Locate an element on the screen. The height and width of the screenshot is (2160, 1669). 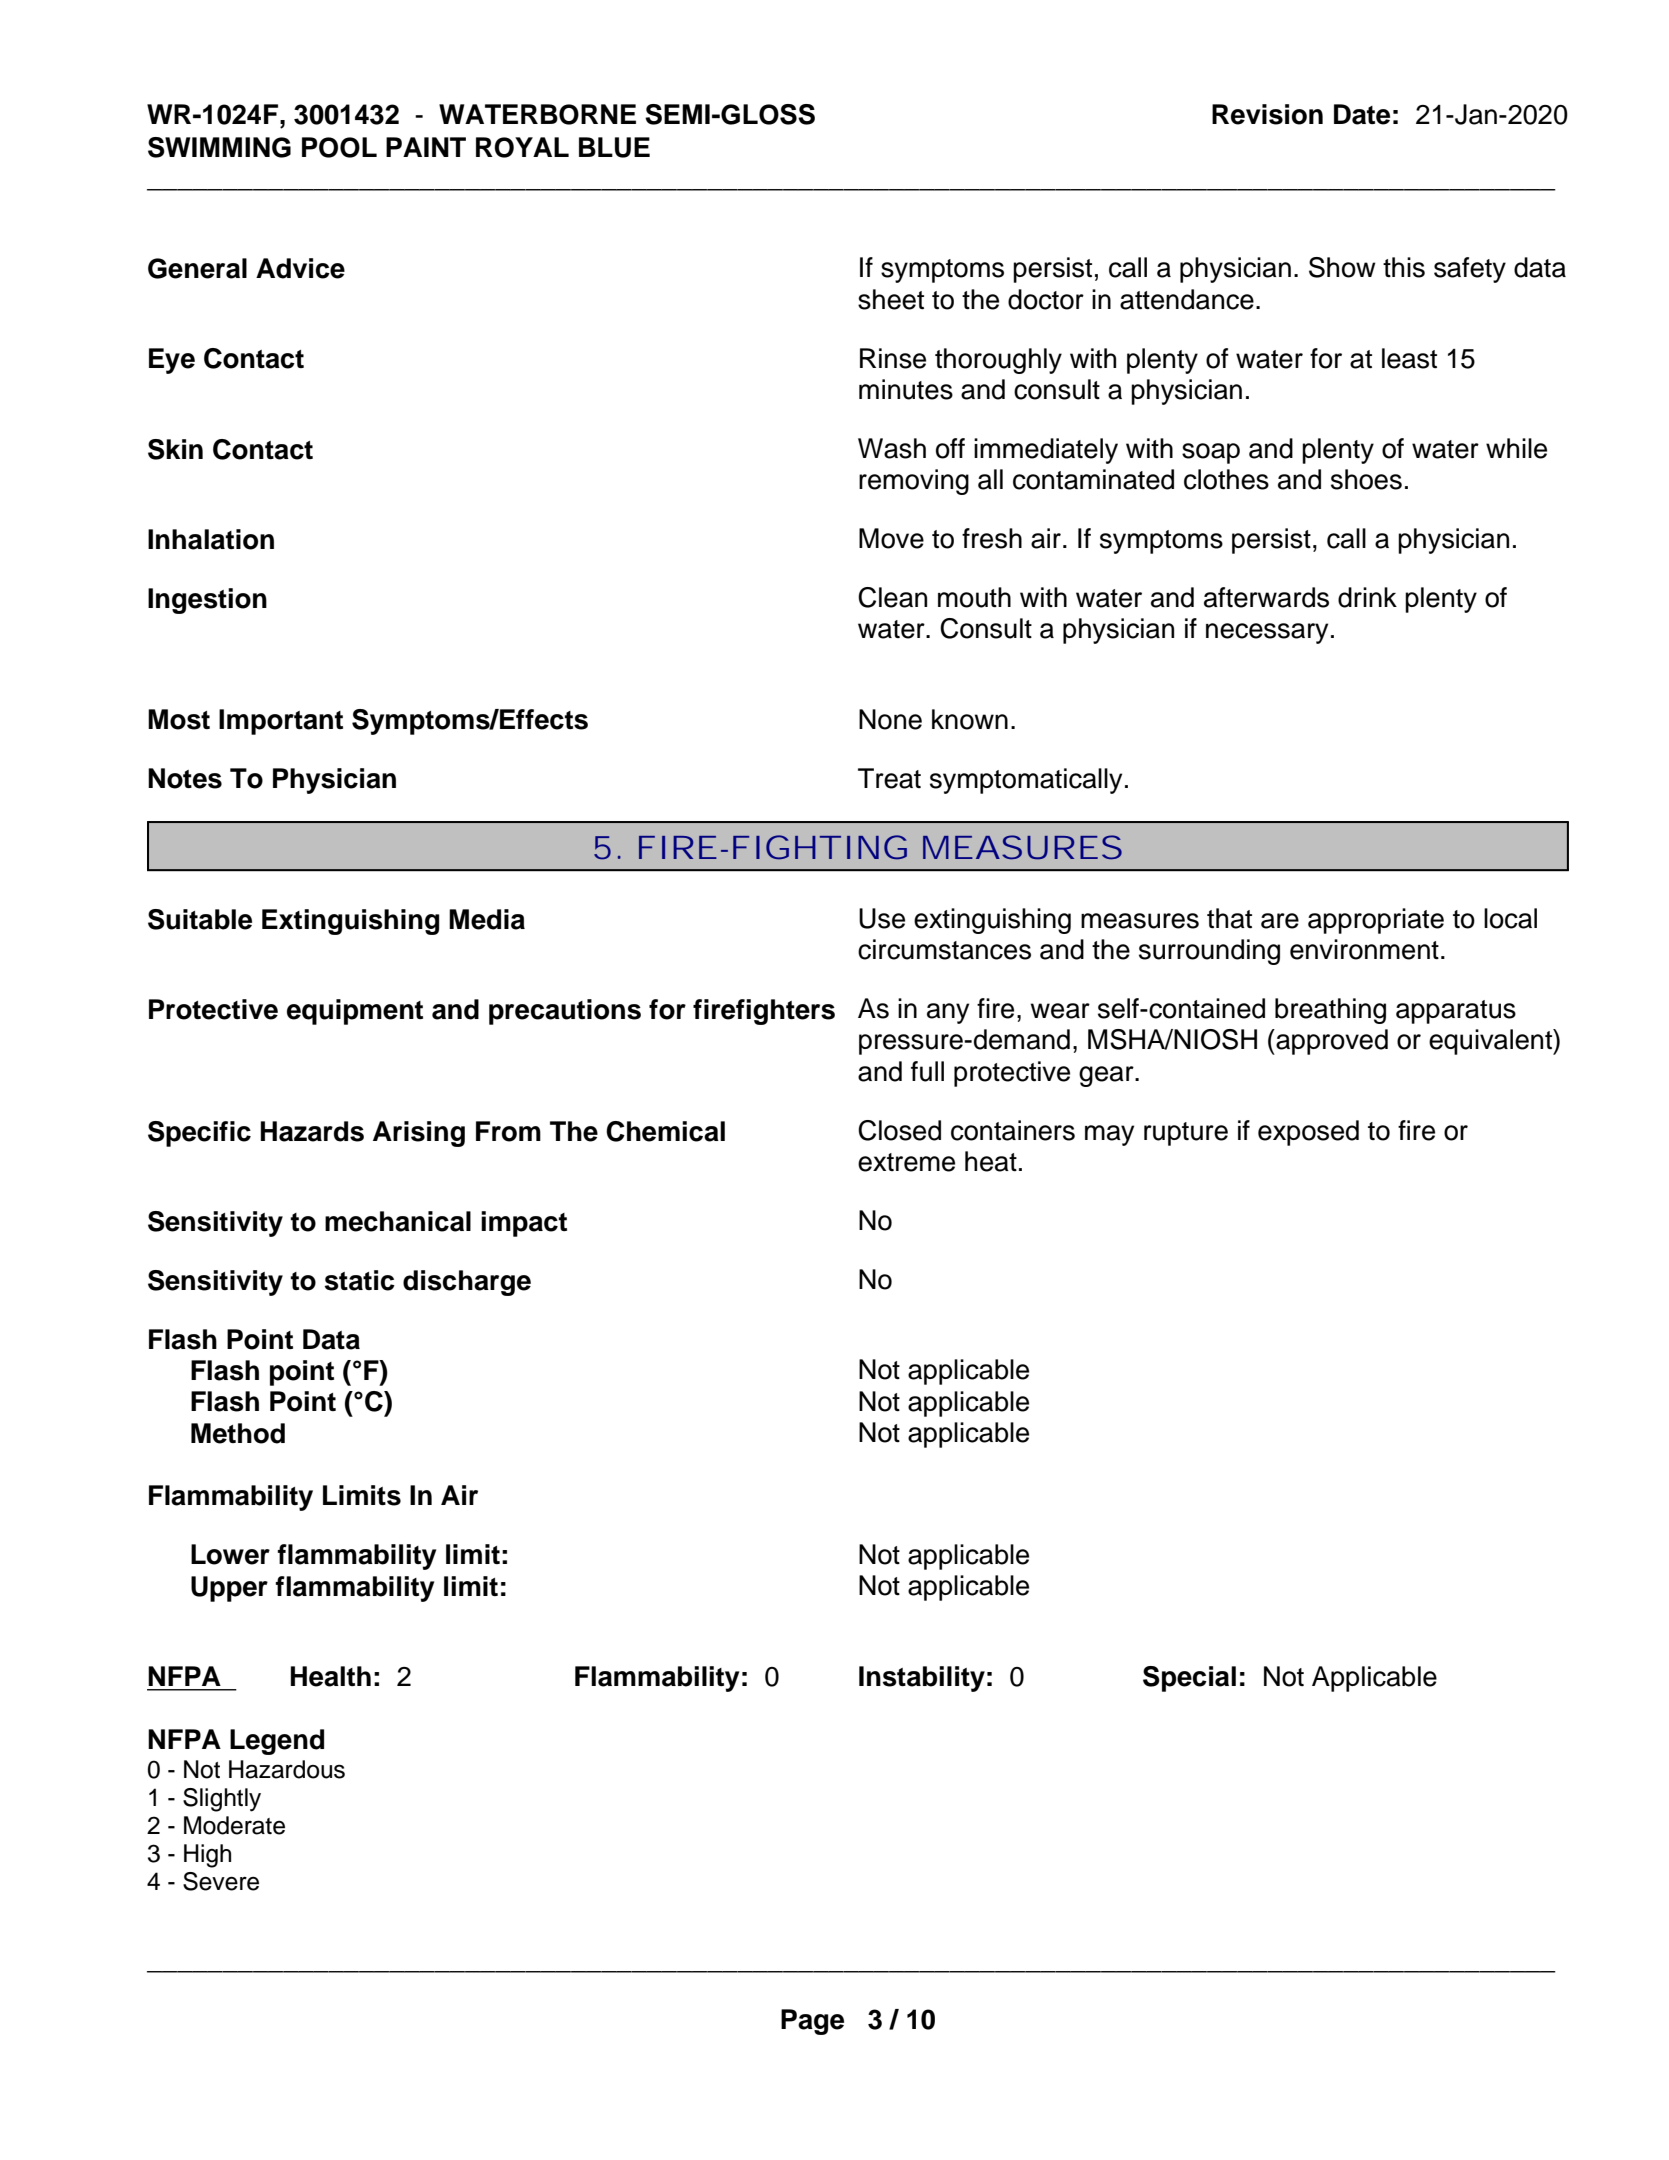
sheet is located at coordinates (891, 299).
